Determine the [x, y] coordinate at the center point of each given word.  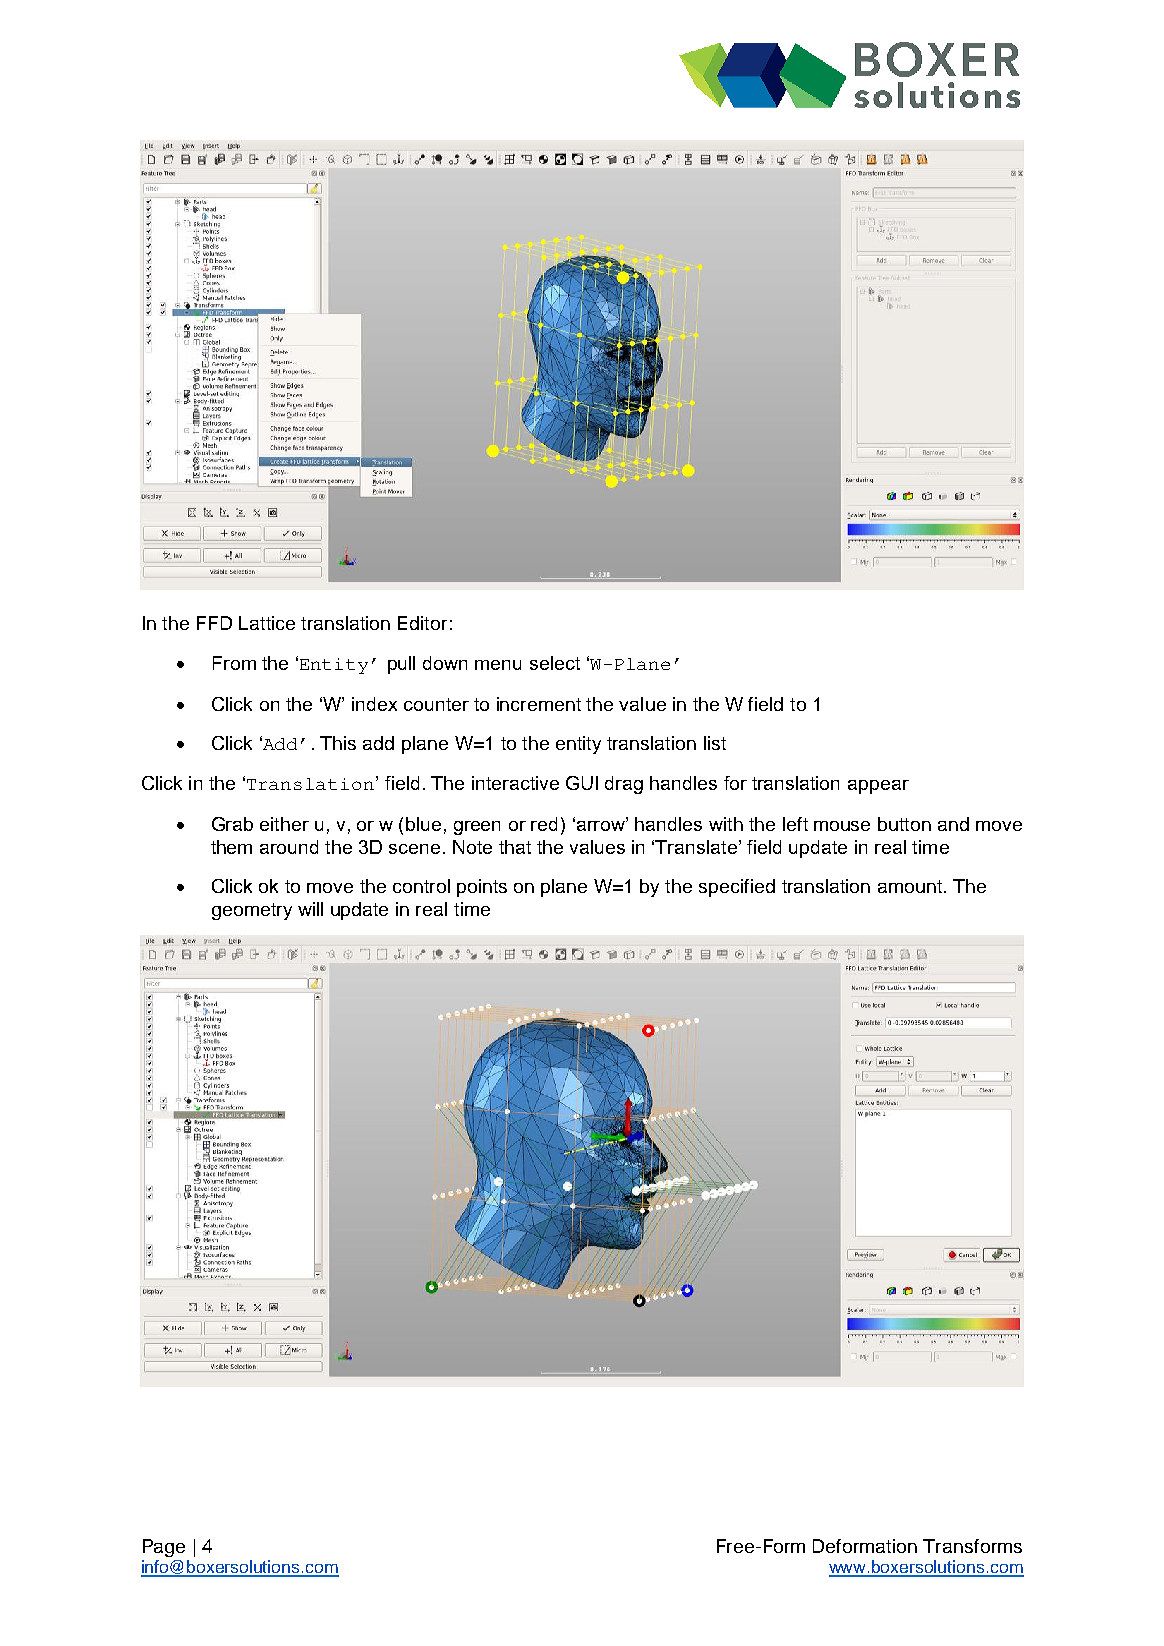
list [715, 743]
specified [737, 888]
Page [164, 1548]
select [555, 663]
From [234, 663]
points [482, 888]
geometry [252, 911]
